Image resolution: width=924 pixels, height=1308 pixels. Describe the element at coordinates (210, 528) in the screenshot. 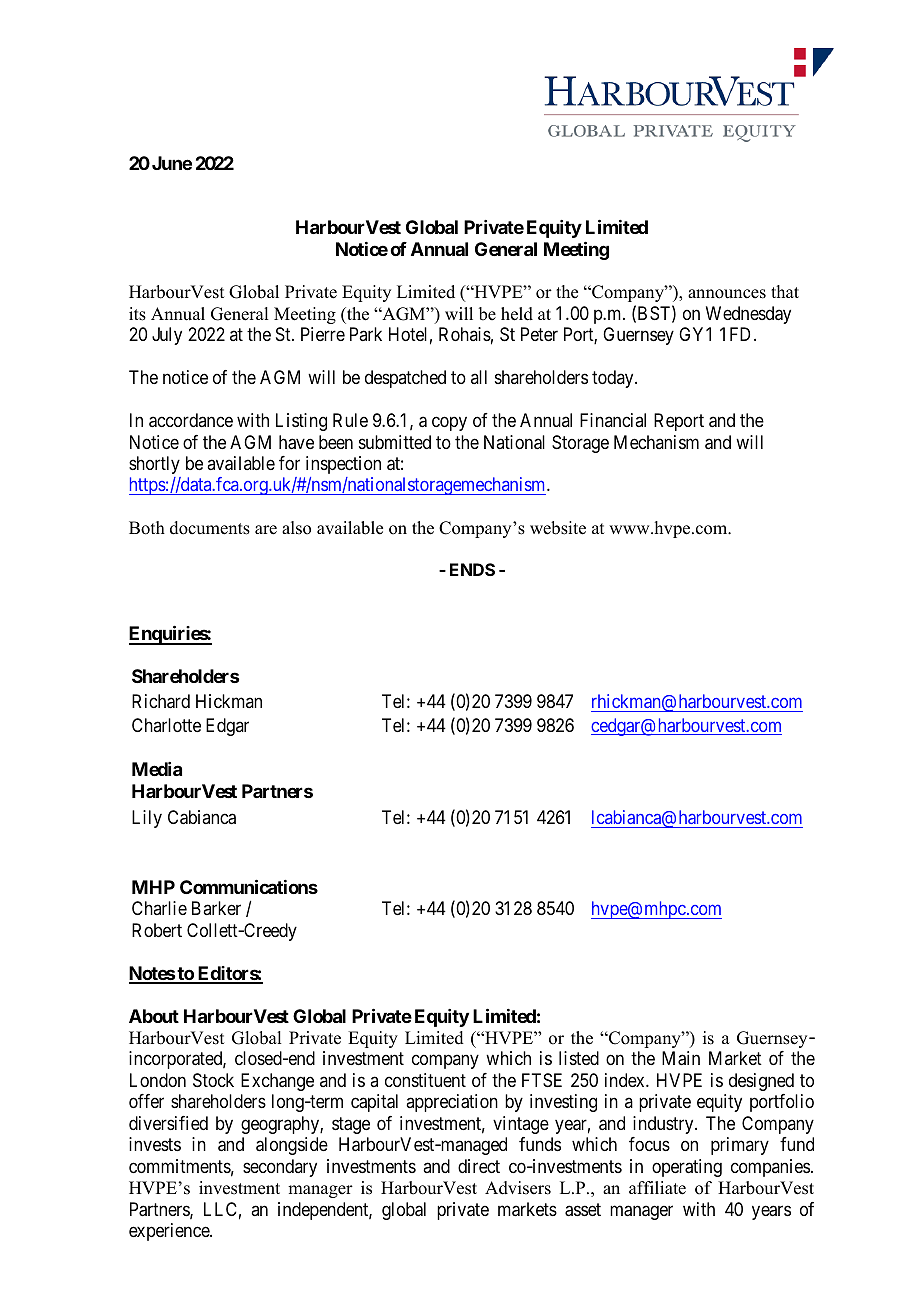

I see `documents` at that location.
